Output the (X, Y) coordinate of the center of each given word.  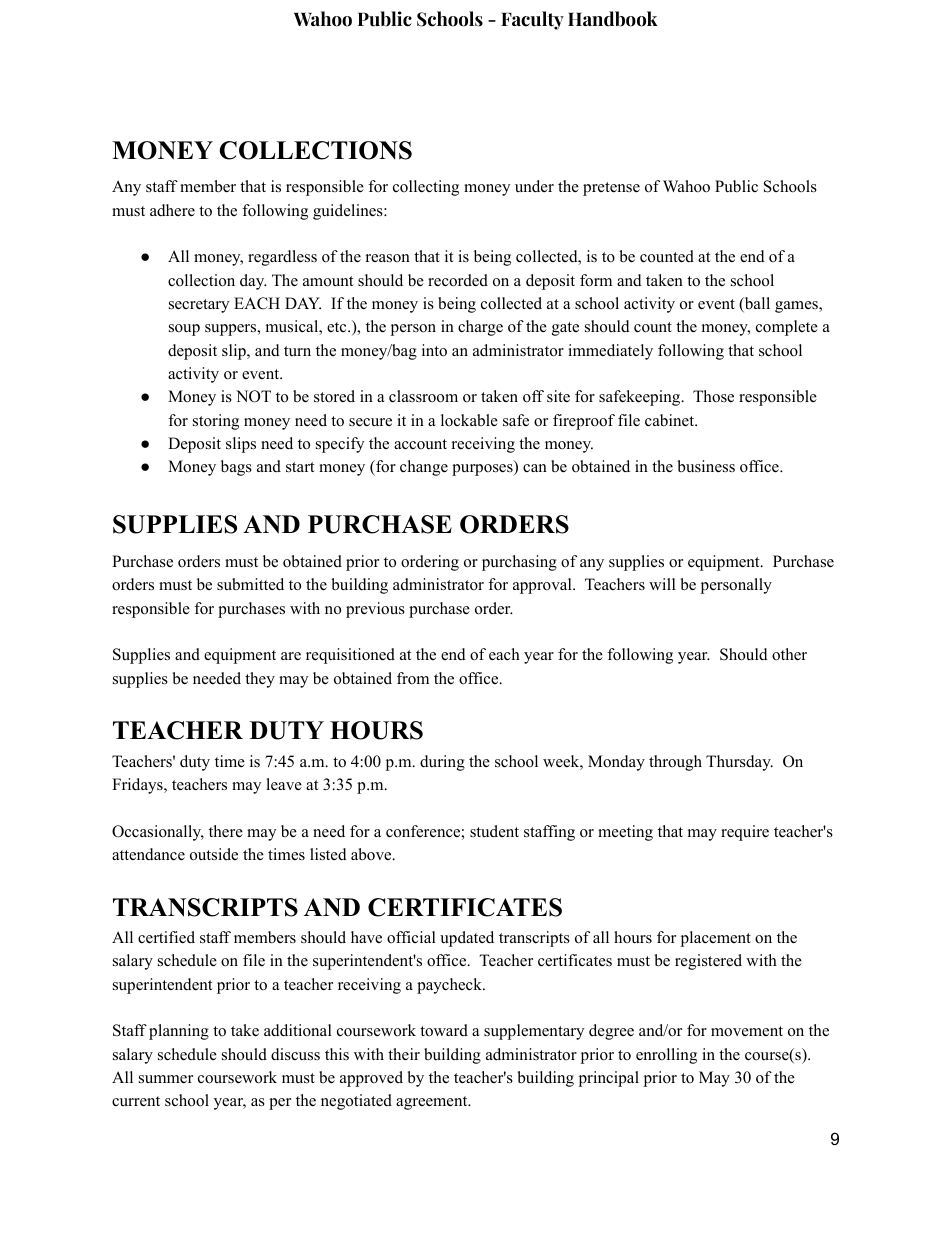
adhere (172, 210)
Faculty (532, 20)
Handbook (613, 19)
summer (166, 1079)
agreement (433, 1103)
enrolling (666, 1056)
